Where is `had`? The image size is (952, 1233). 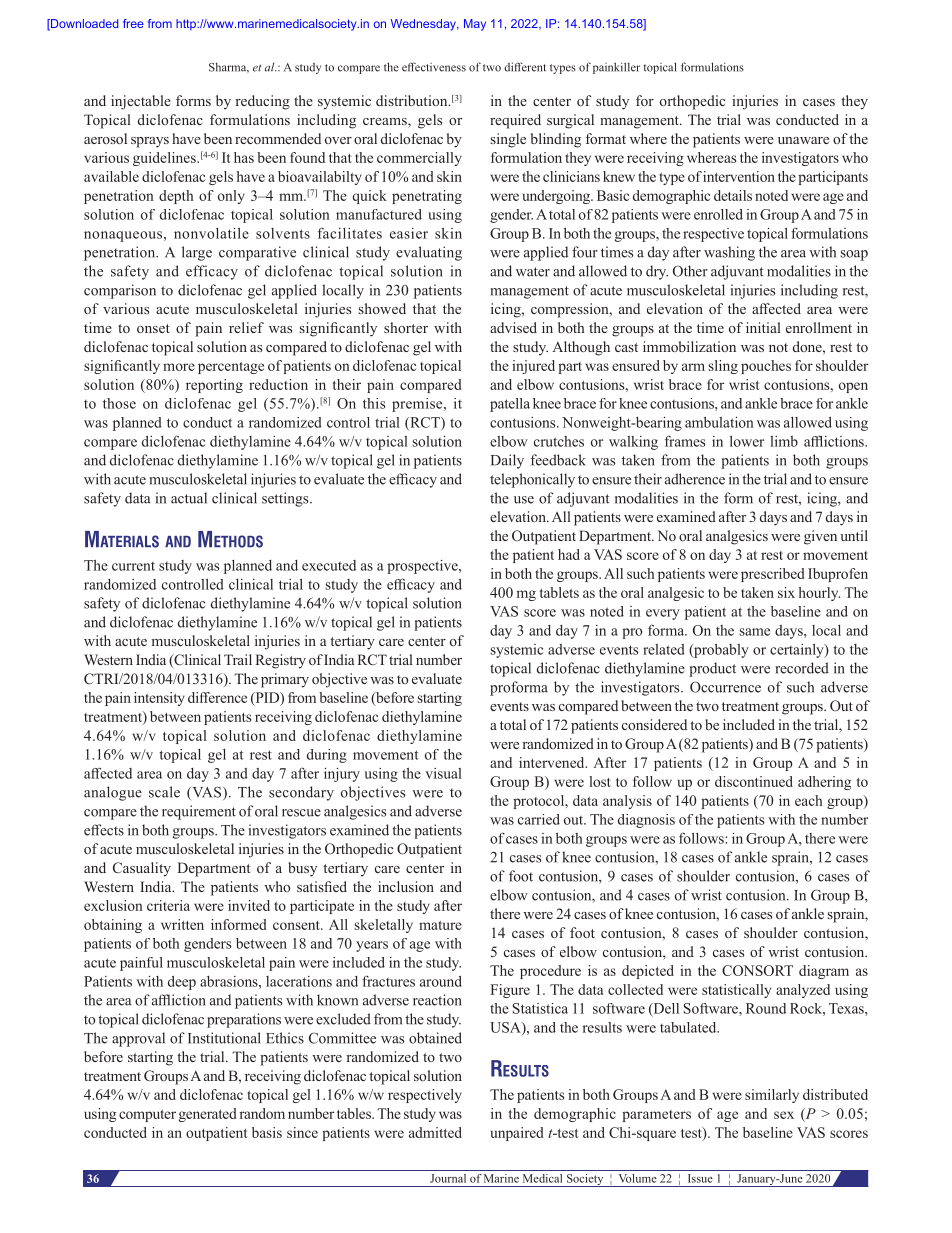
had is located at coordinates (569, 554).
